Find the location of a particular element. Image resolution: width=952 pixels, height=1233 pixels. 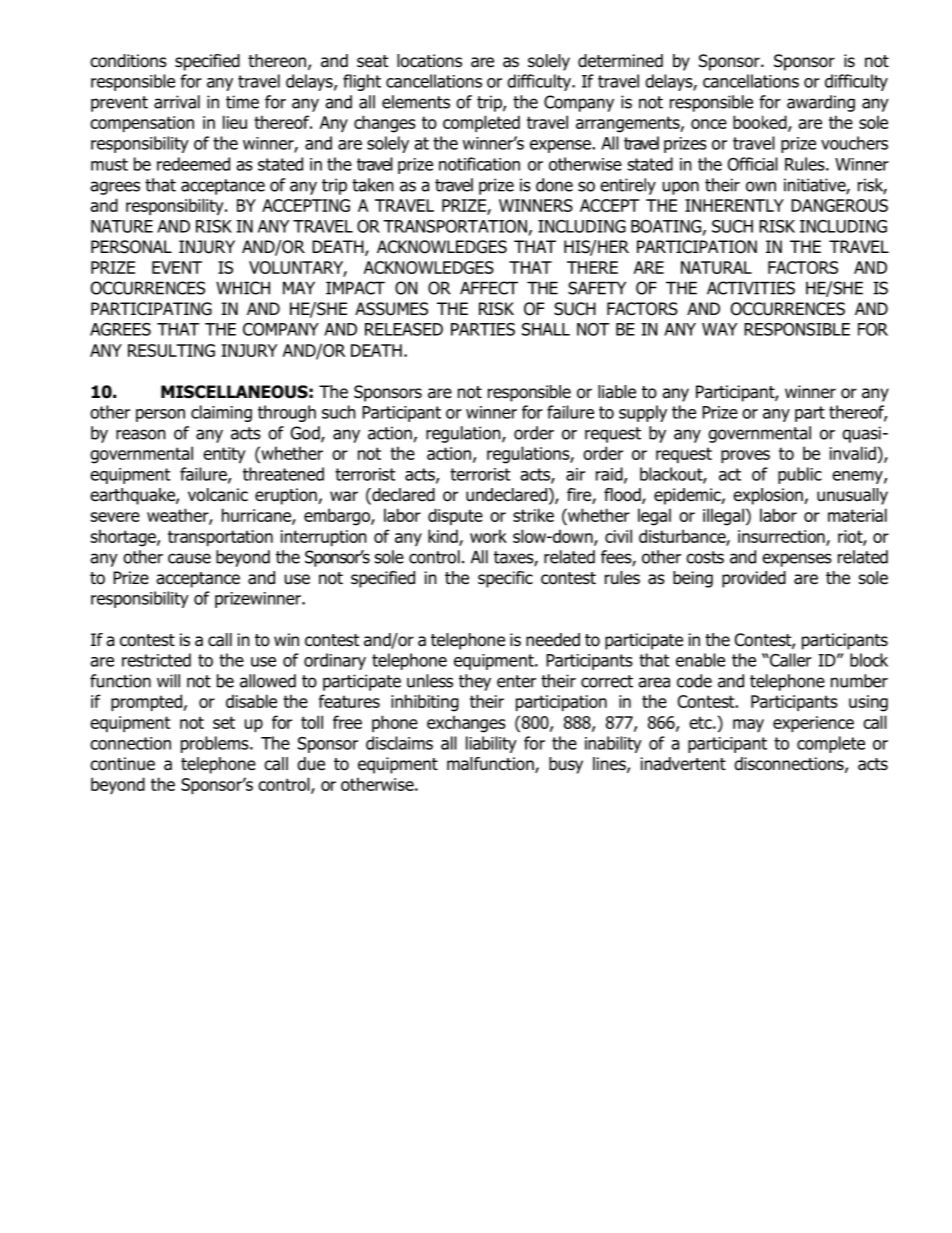

WAY is located at coordinates (719, 329).
